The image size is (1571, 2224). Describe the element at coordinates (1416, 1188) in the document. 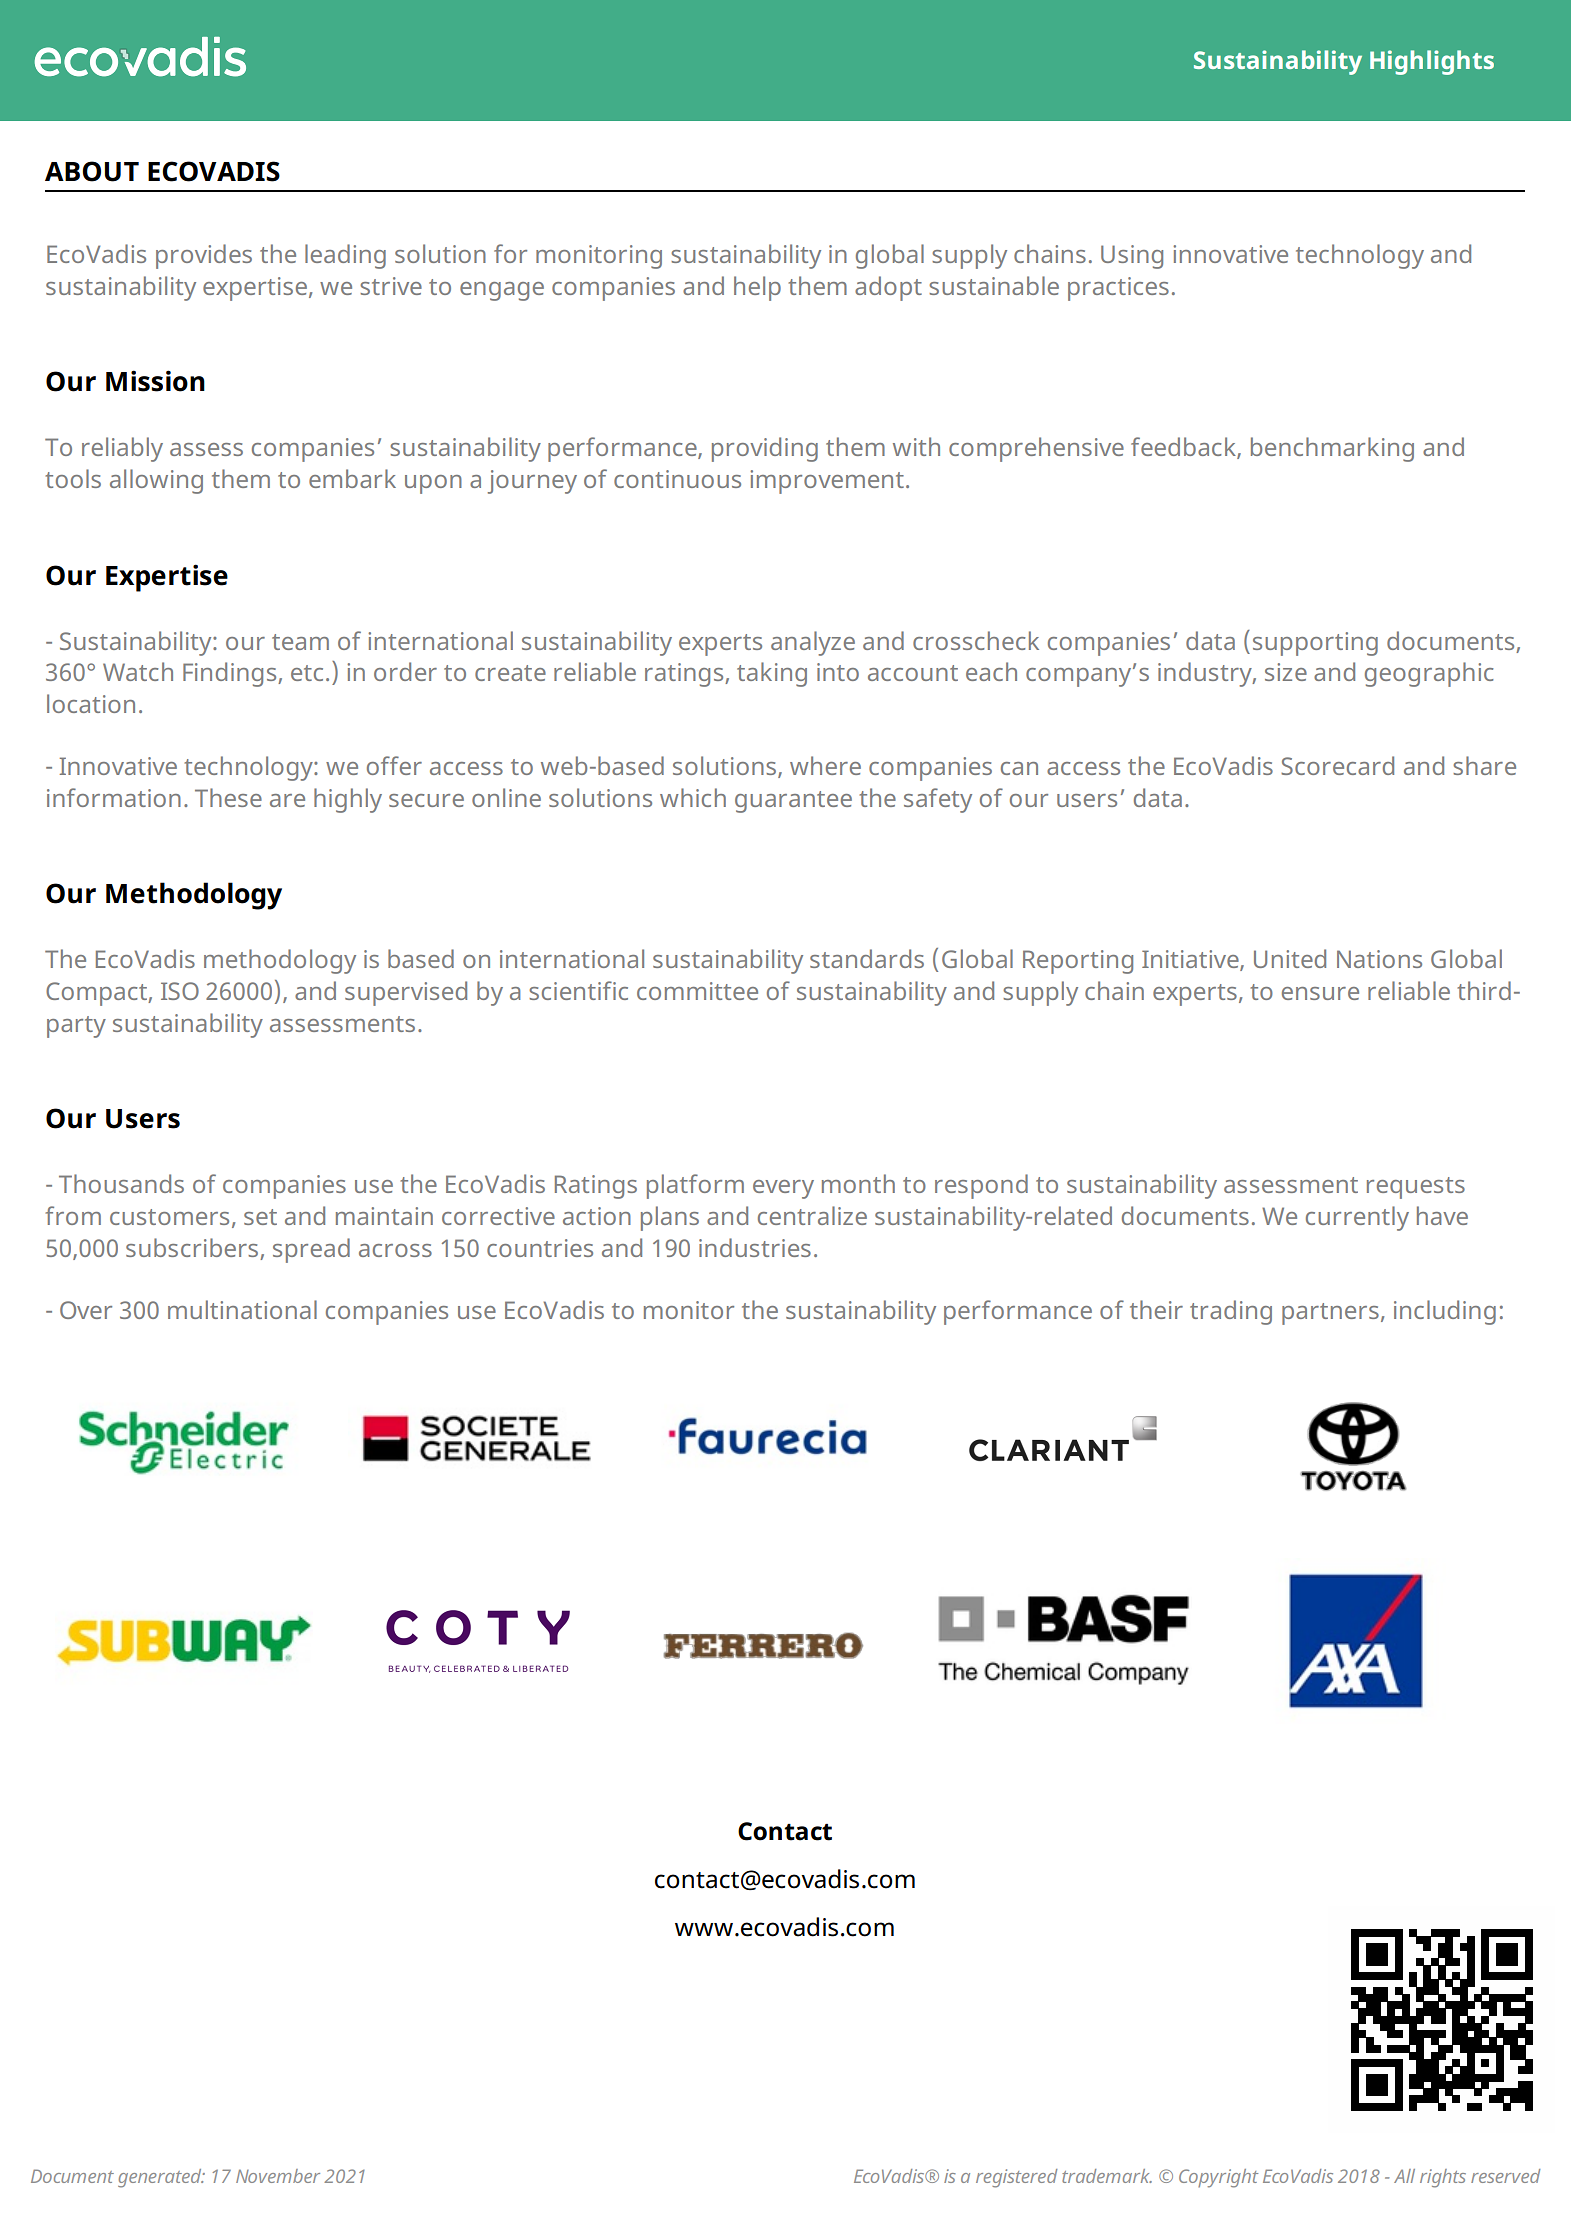

I see `requests` at that location.
